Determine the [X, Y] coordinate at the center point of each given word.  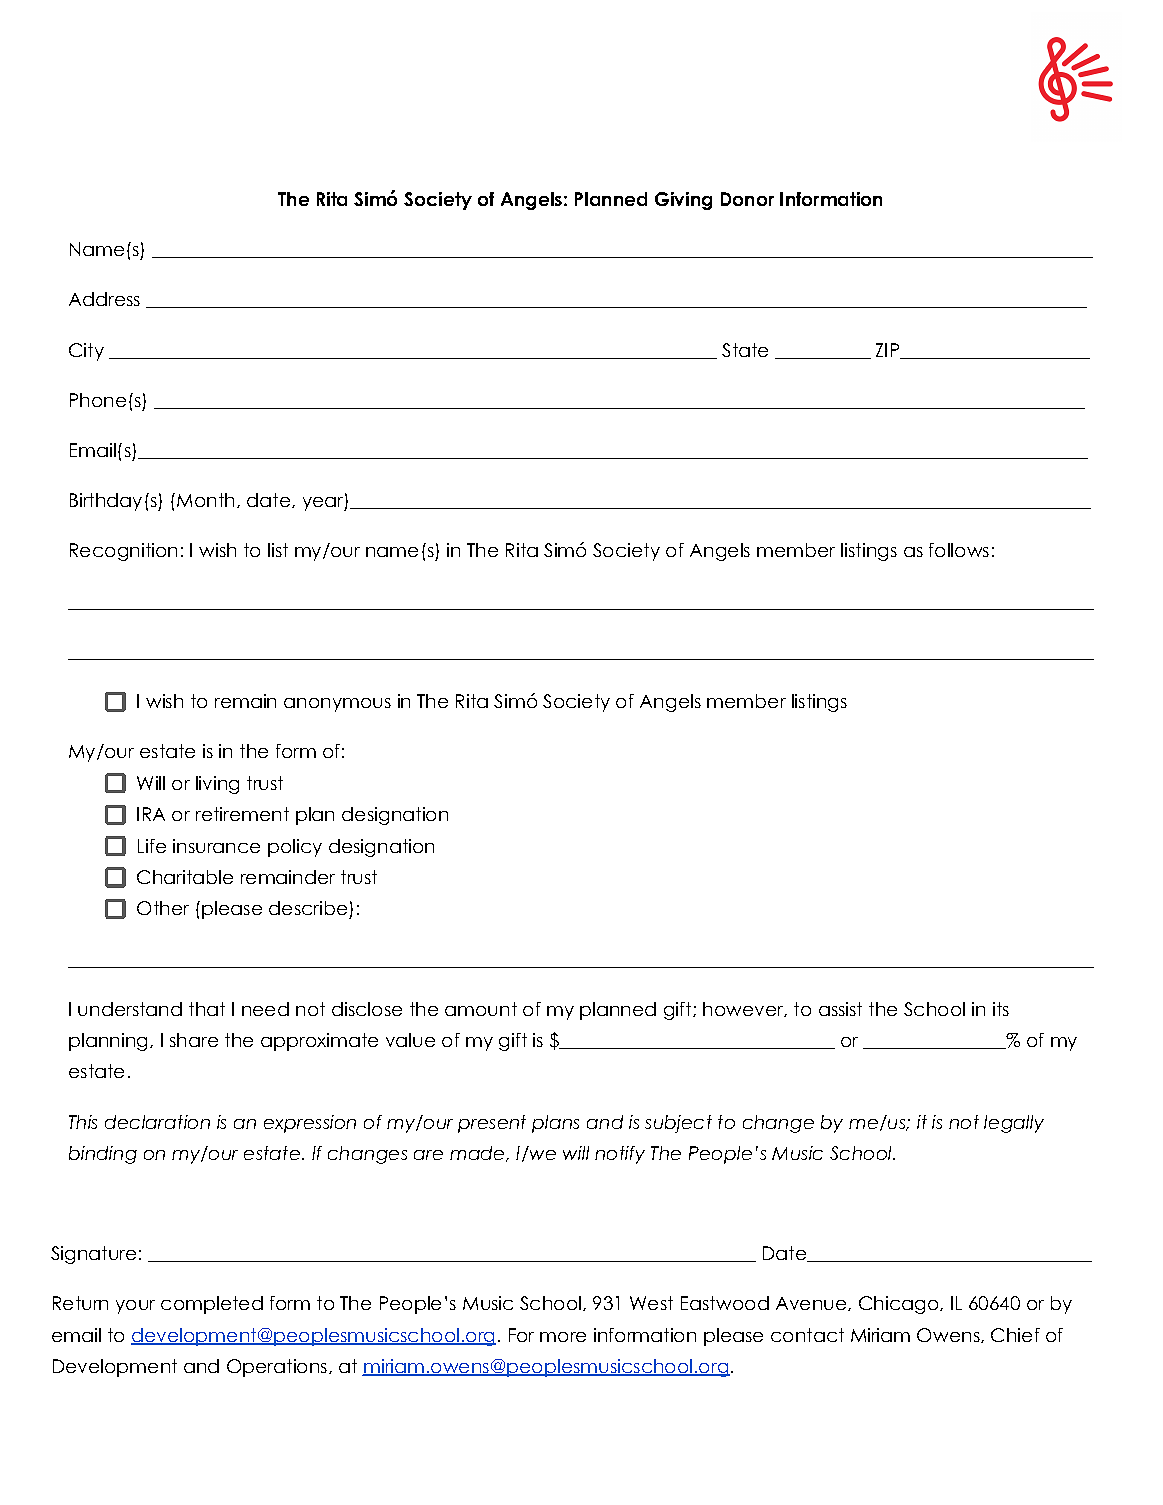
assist [840, 1009]
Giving [683, 201]
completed [212, 1305]
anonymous [337, 705]
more [563, 1337]
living [217, 785]
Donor [747, 199]
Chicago [900, 1305]
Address [104, 299]
